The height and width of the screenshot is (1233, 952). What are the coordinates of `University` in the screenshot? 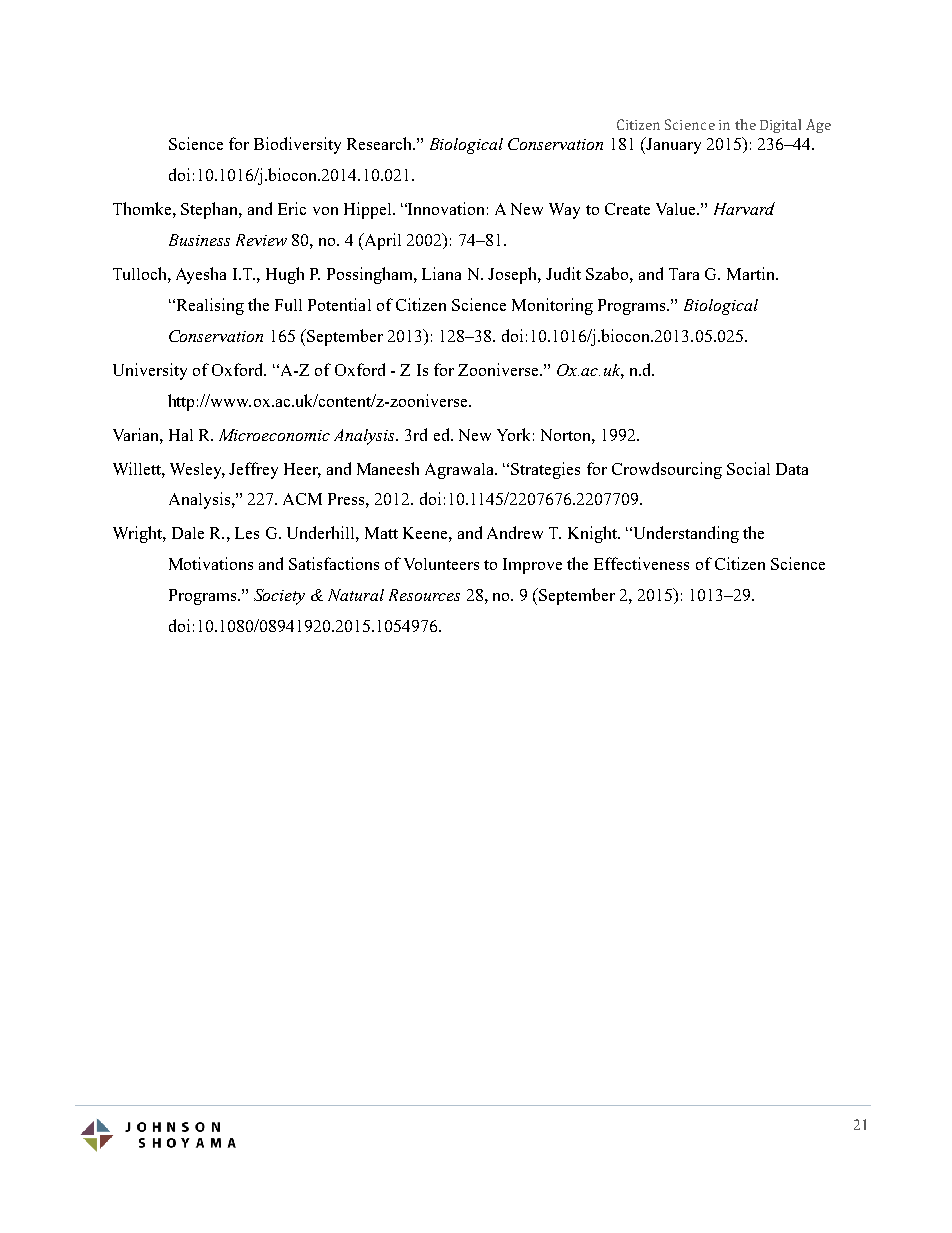 It's located at (150, 371).
